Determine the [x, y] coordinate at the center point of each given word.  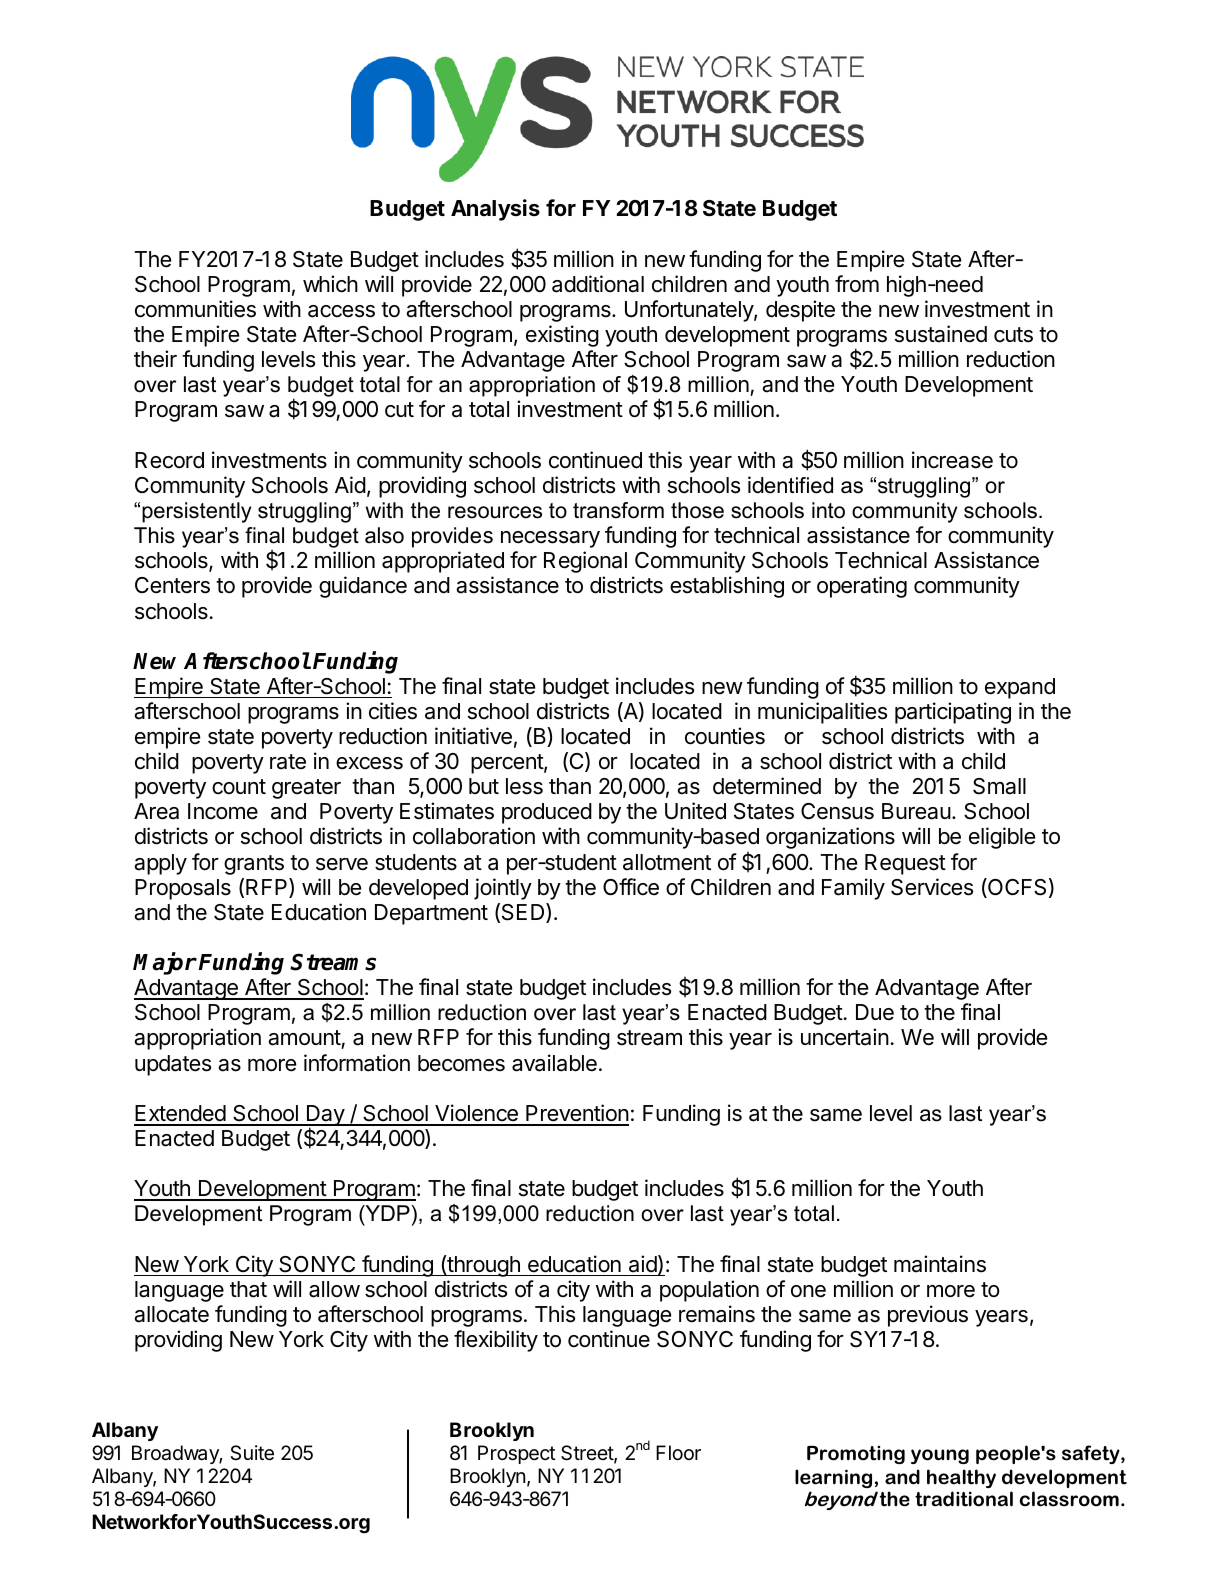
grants [254, 865]
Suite [252, 1453]
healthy [961, 1478]
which [330, 284]
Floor [678, 1452]
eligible [1002, 838]
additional [598, 284]
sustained [941, 334]
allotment [667, 862]
